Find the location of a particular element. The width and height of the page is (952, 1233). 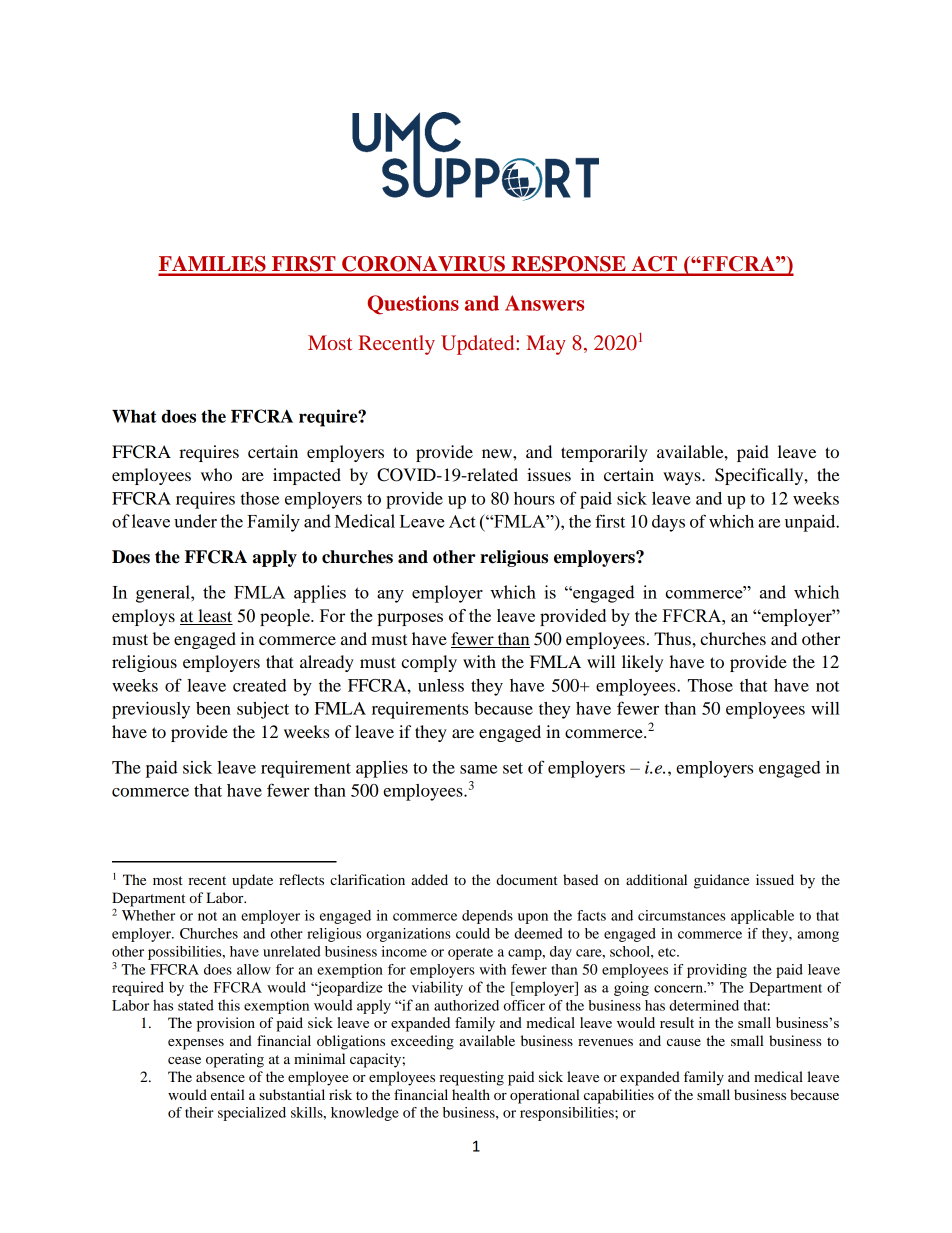

health is located at coordinates (471, 1094).
